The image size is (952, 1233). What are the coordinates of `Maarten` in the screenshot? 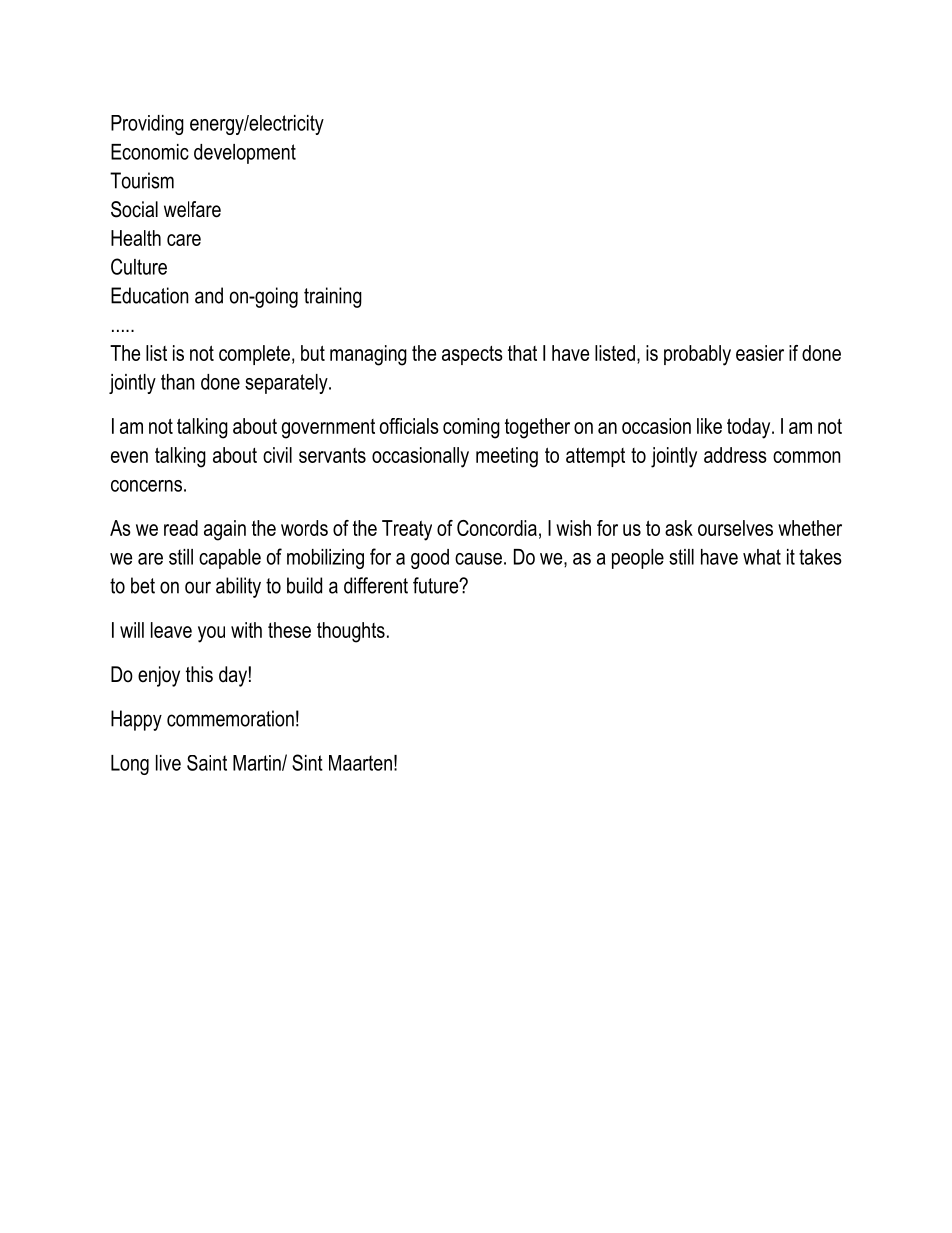 It's located at (360, 763).
